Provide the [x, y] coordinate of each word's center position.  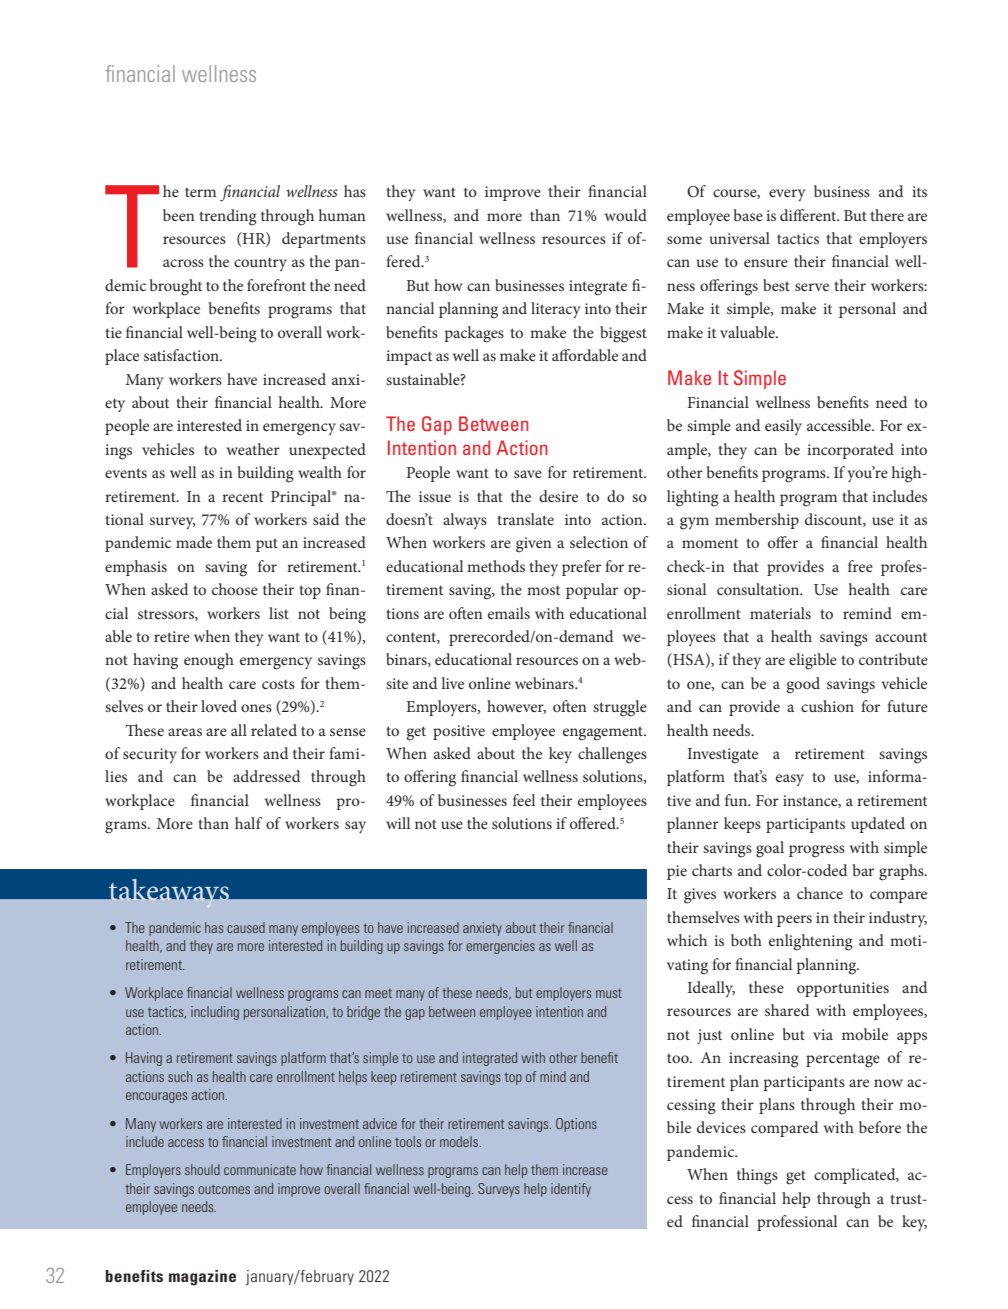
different [809, 215]
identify [571, 1190]
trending [228, 217]
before [880, 1127]
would [626, 215]
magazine [202, 1278]
